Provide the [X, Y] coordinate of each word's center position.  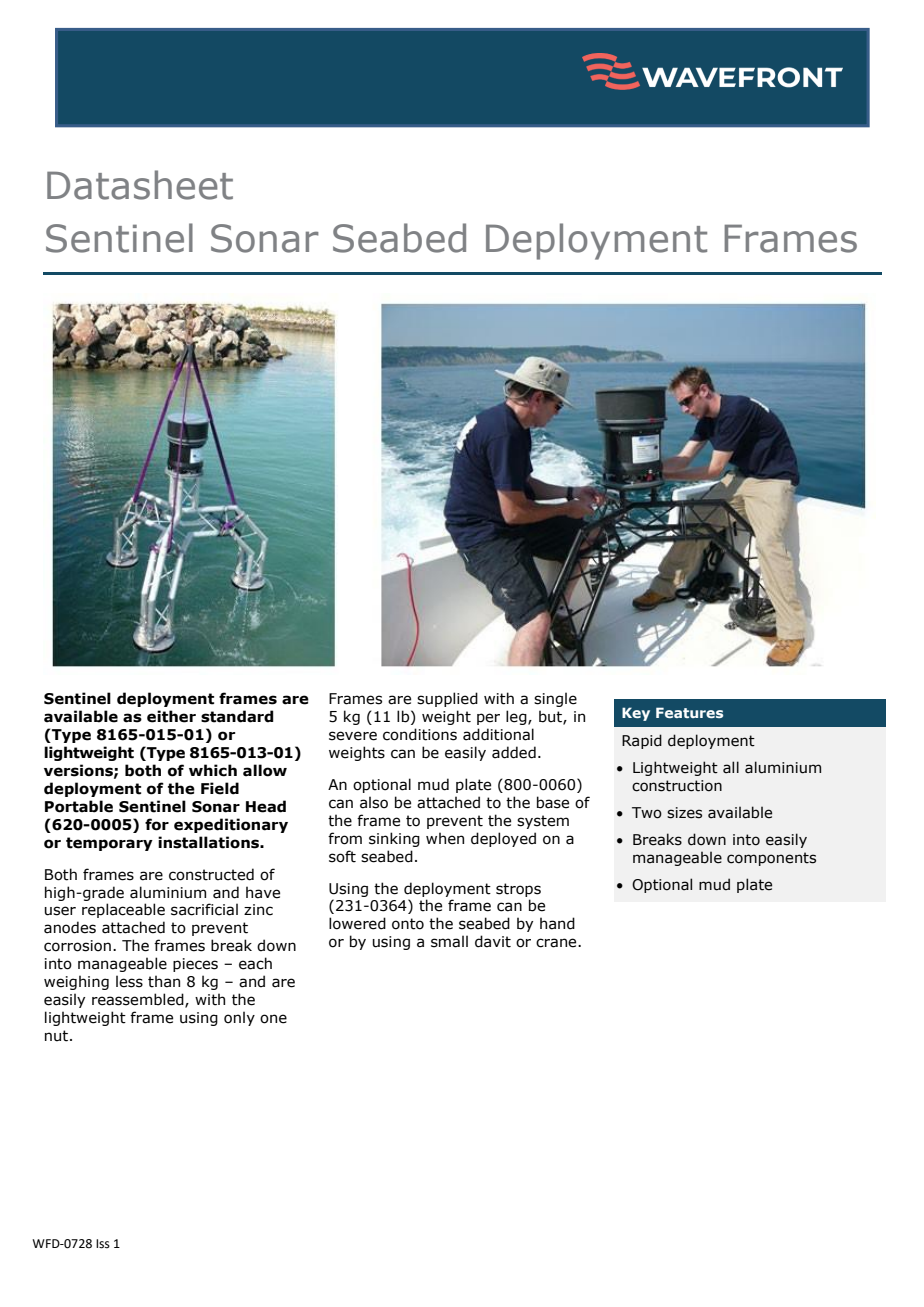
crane [557, 943]
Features [689, 712]
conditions [420, 734]
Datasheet [140, 185]
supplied [447, 699]
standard [237, 716]
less [129, 981]
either [171, 716]
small [449, 941]
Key [636, 714]
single [555, 699]
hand [557, 923]
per [488, 719]
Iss [103, 1244]
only [239, 1018]
